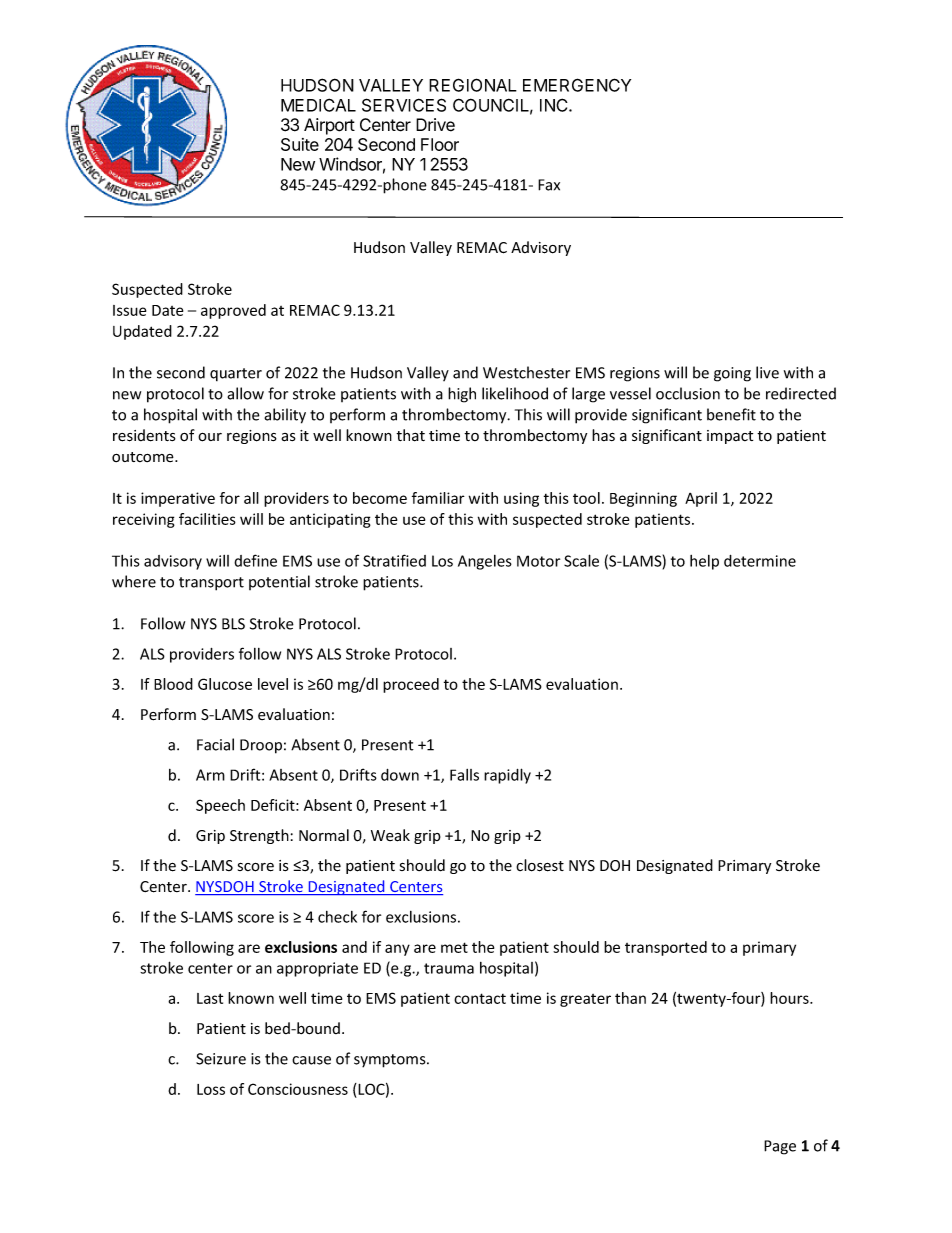  I want to click on Suite, so click(300, 144).
